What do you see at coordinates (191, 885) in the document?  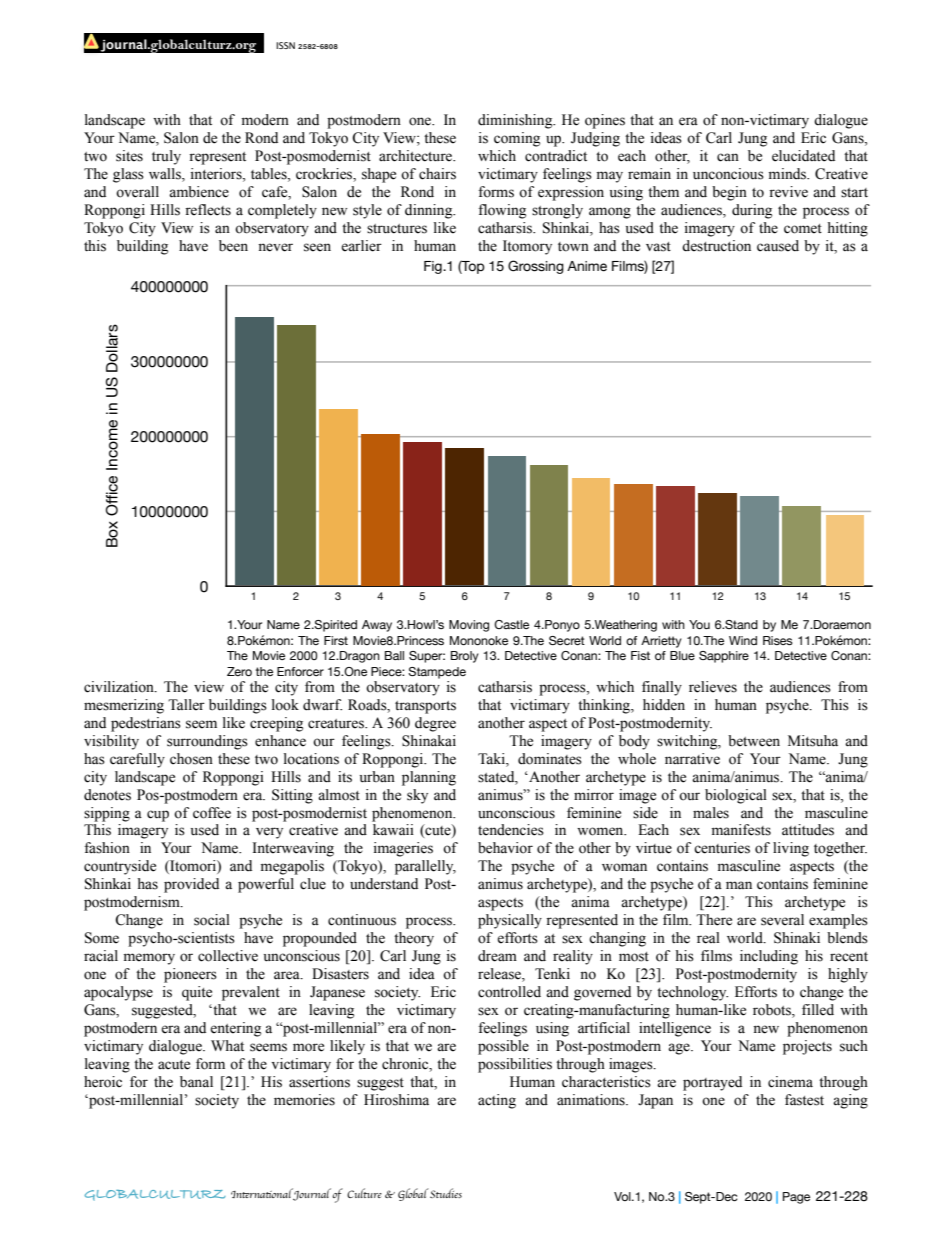 I see `provided` at bounding box center [191, 885].
